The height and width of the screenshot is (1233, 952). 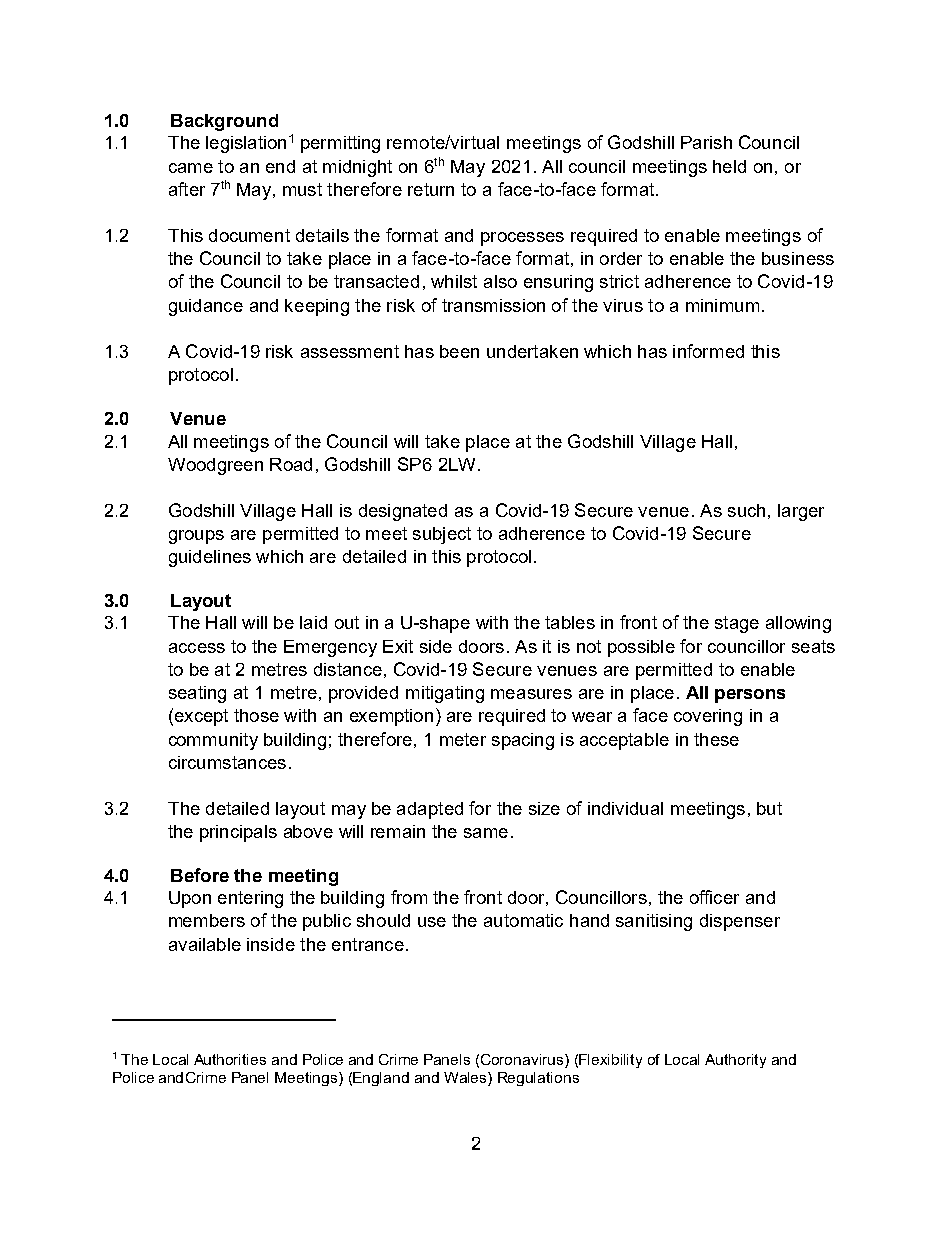 What do you see at coordinates (431, 189) in the screenshot?
I see `return` at bounding box center [431, 189].
